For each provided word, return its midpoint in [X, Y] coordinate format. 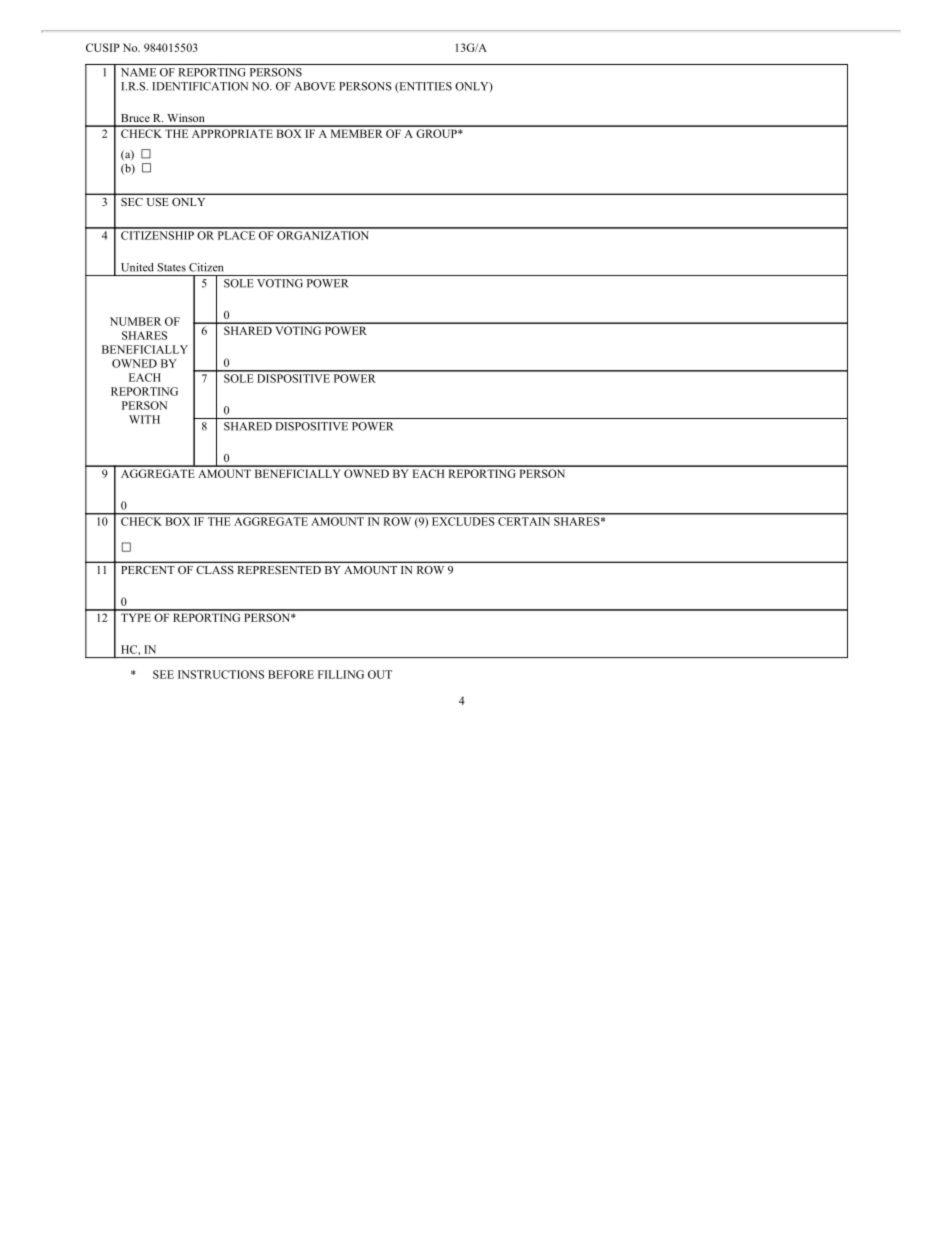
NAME [138, 72]
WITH [144, 419]
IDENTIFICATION [200, 86]
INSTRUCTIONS [221, 674]
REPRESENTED [279, 570]
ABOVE [314, 86]
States [172, 267]
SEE [163, 674]
